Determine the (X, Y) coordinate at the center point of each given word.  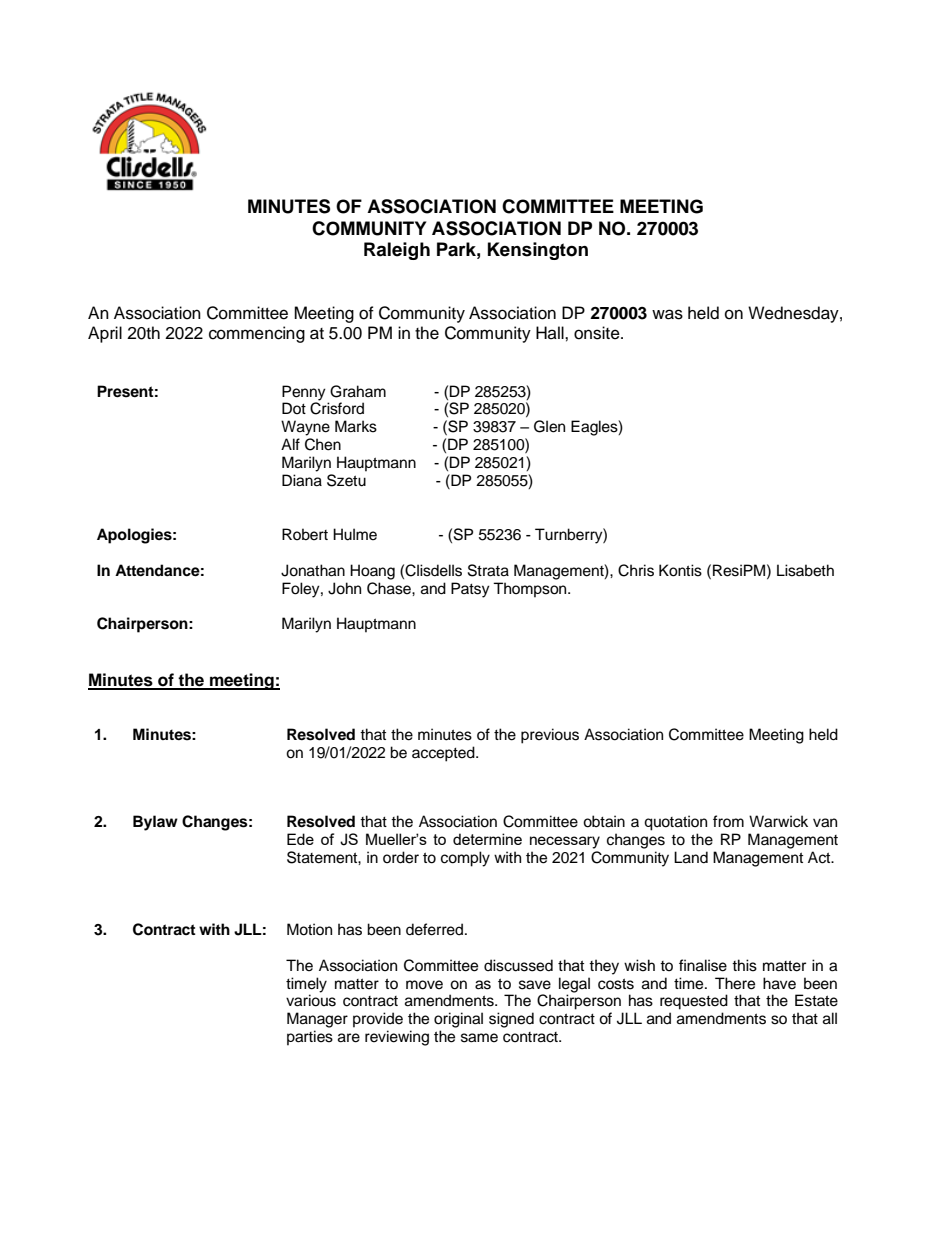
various (311, 1000)
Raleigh (397, 251)
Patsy (470, 590)
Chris (636, 570)
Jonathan (313, 570)
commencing (257, 334)
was (667, 314)
